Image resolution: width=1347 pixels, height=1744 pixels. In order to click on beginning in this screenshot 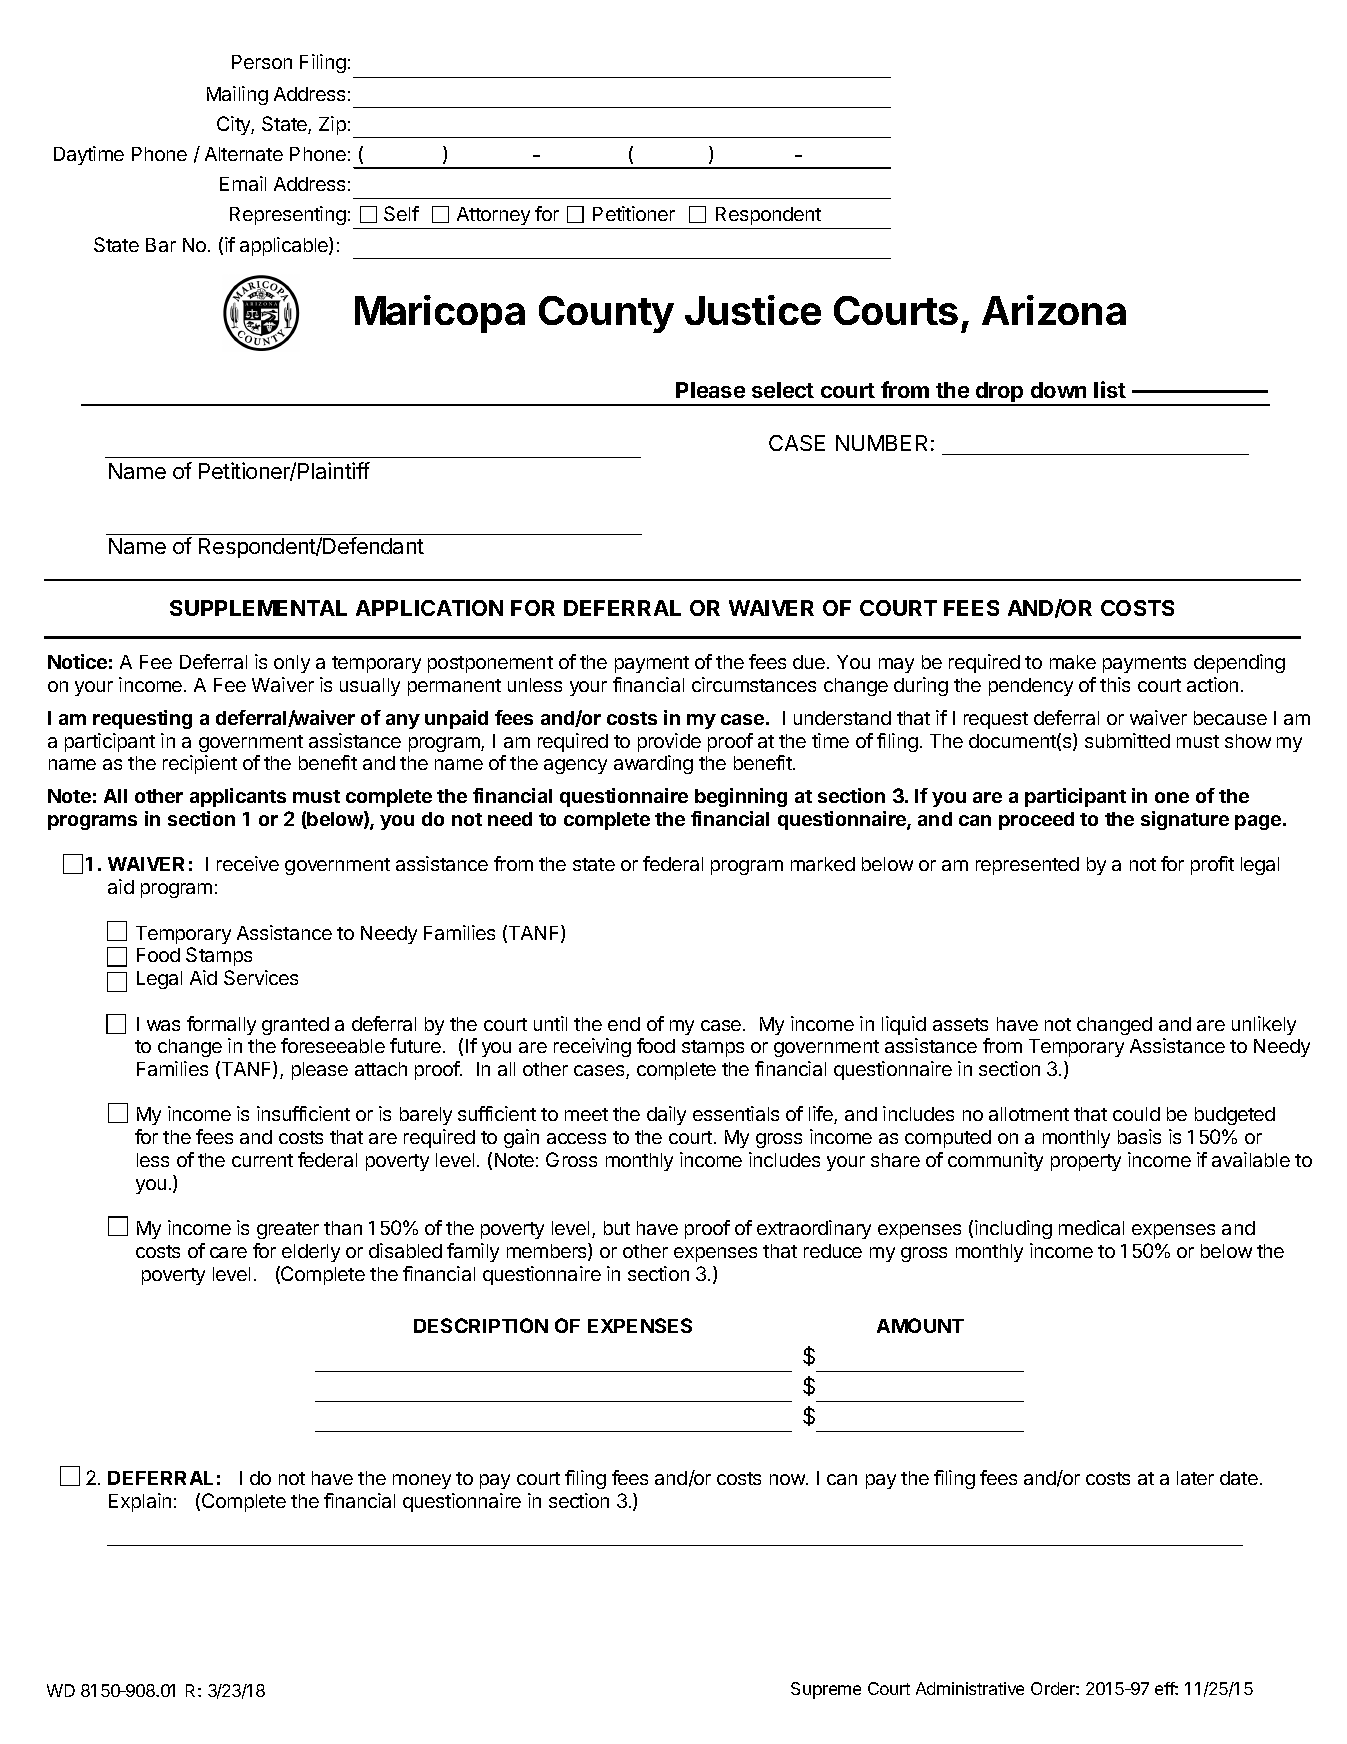, I will do `click(741, 797)`.
